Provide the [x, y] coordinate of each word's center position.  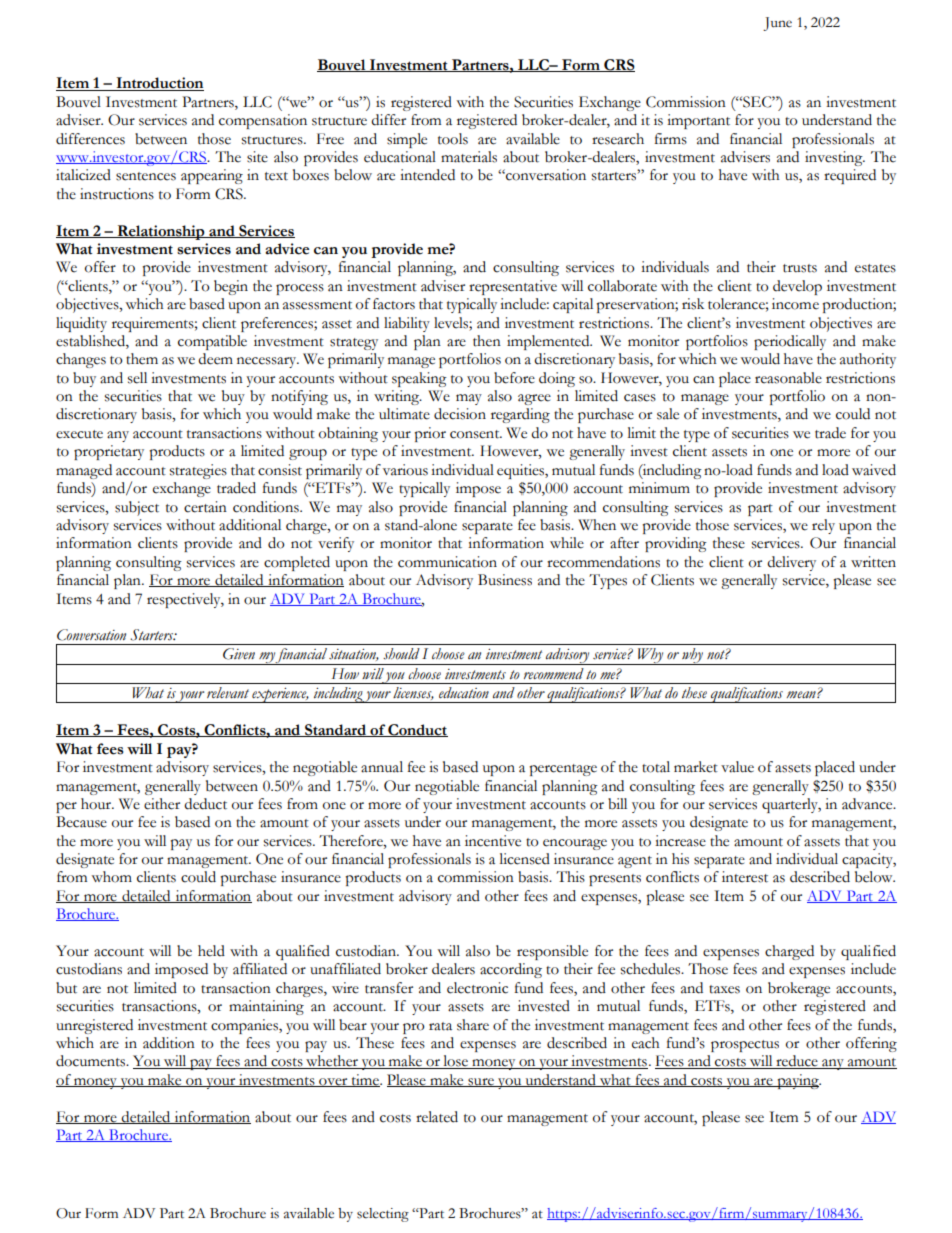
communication [447, 562]
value [737, 767]
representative [513, 287]
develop [797, 287]
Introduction [159, 84]
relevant [228, 693]
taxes [724, 989]
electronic [477, 988]
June [777, 24]
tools [453, 139]
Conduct [417, 730]
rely [823, 526]
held [211, 951]
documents [92, 1061]
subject [137, 508]
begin [231, 287]
